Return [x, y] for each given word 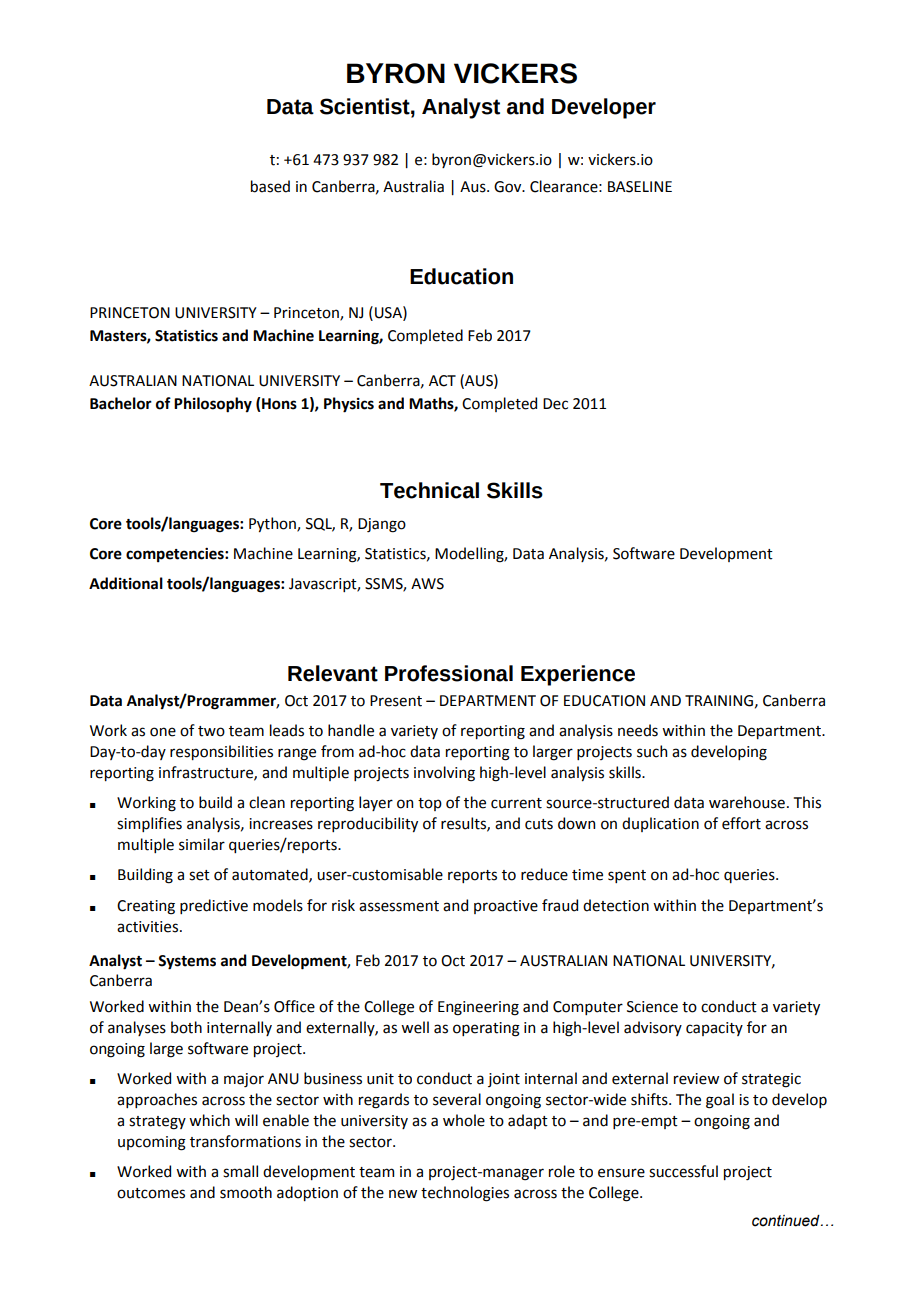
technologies [465, 1194]
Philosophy [213, 405]
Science [652, 1007]
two [211, 731]
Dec [555, 404]
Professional [449, 673]
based [270, 186]
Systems [187, 962]
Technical [429, 490]
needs [638, 730]
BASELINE [640, 187]
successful [683, 1171]
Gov [509, 187]
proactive [506, 907]
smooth [246, 1192]
